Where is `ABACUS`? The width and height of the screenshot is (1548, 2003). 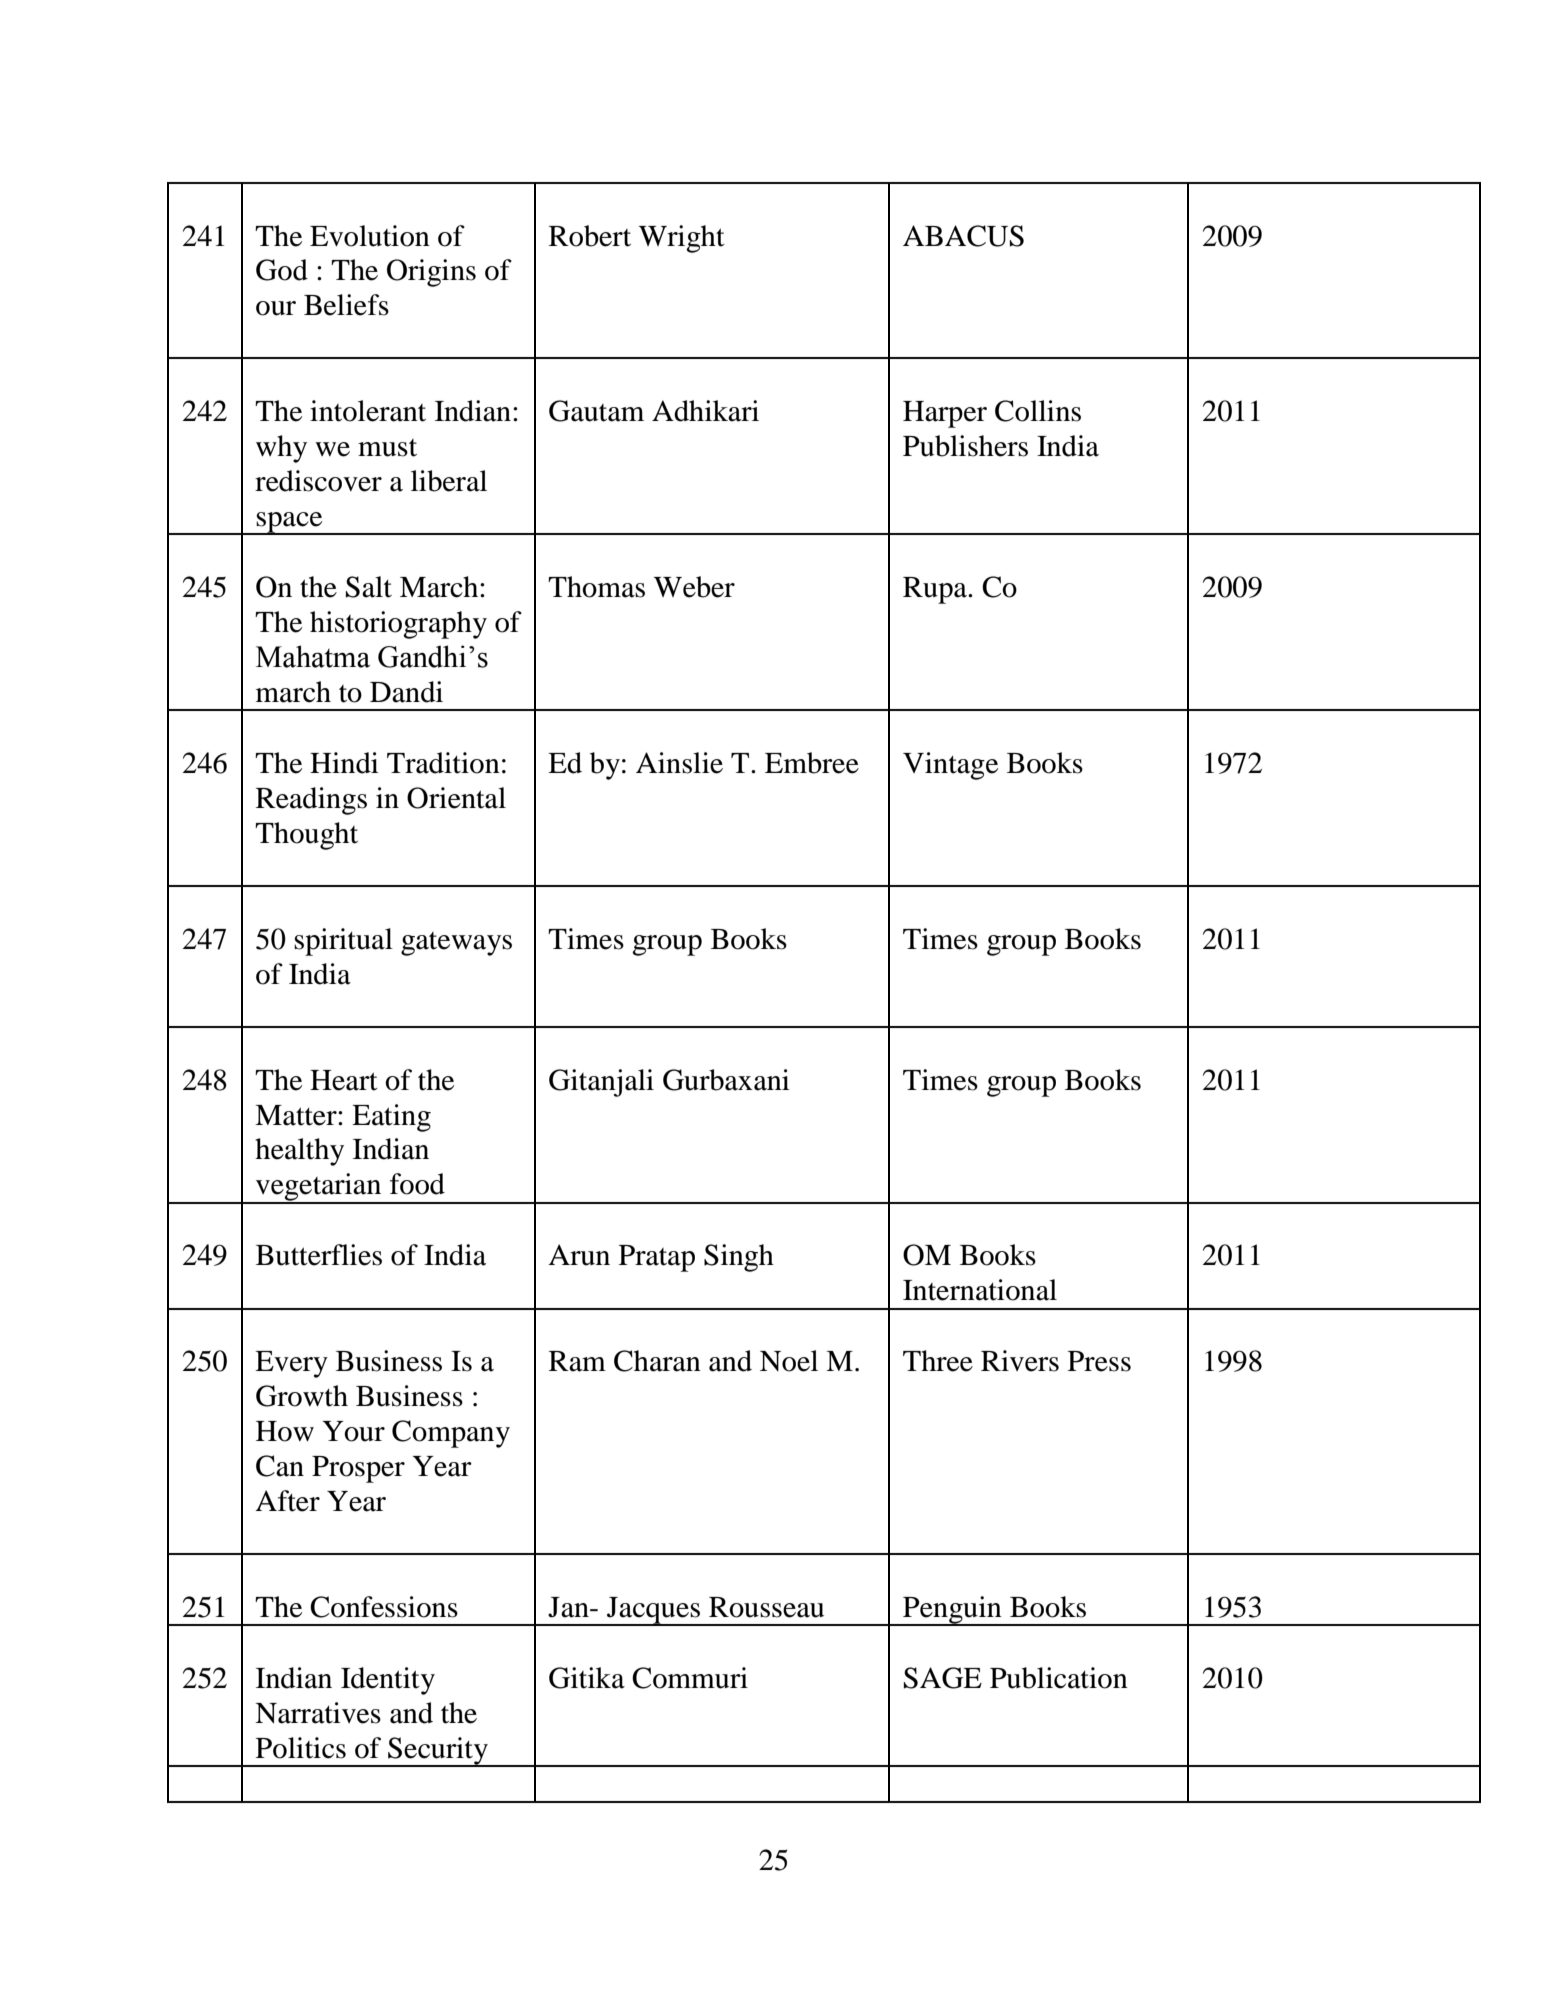 ABACUS is located at coordinates (963, 236).
